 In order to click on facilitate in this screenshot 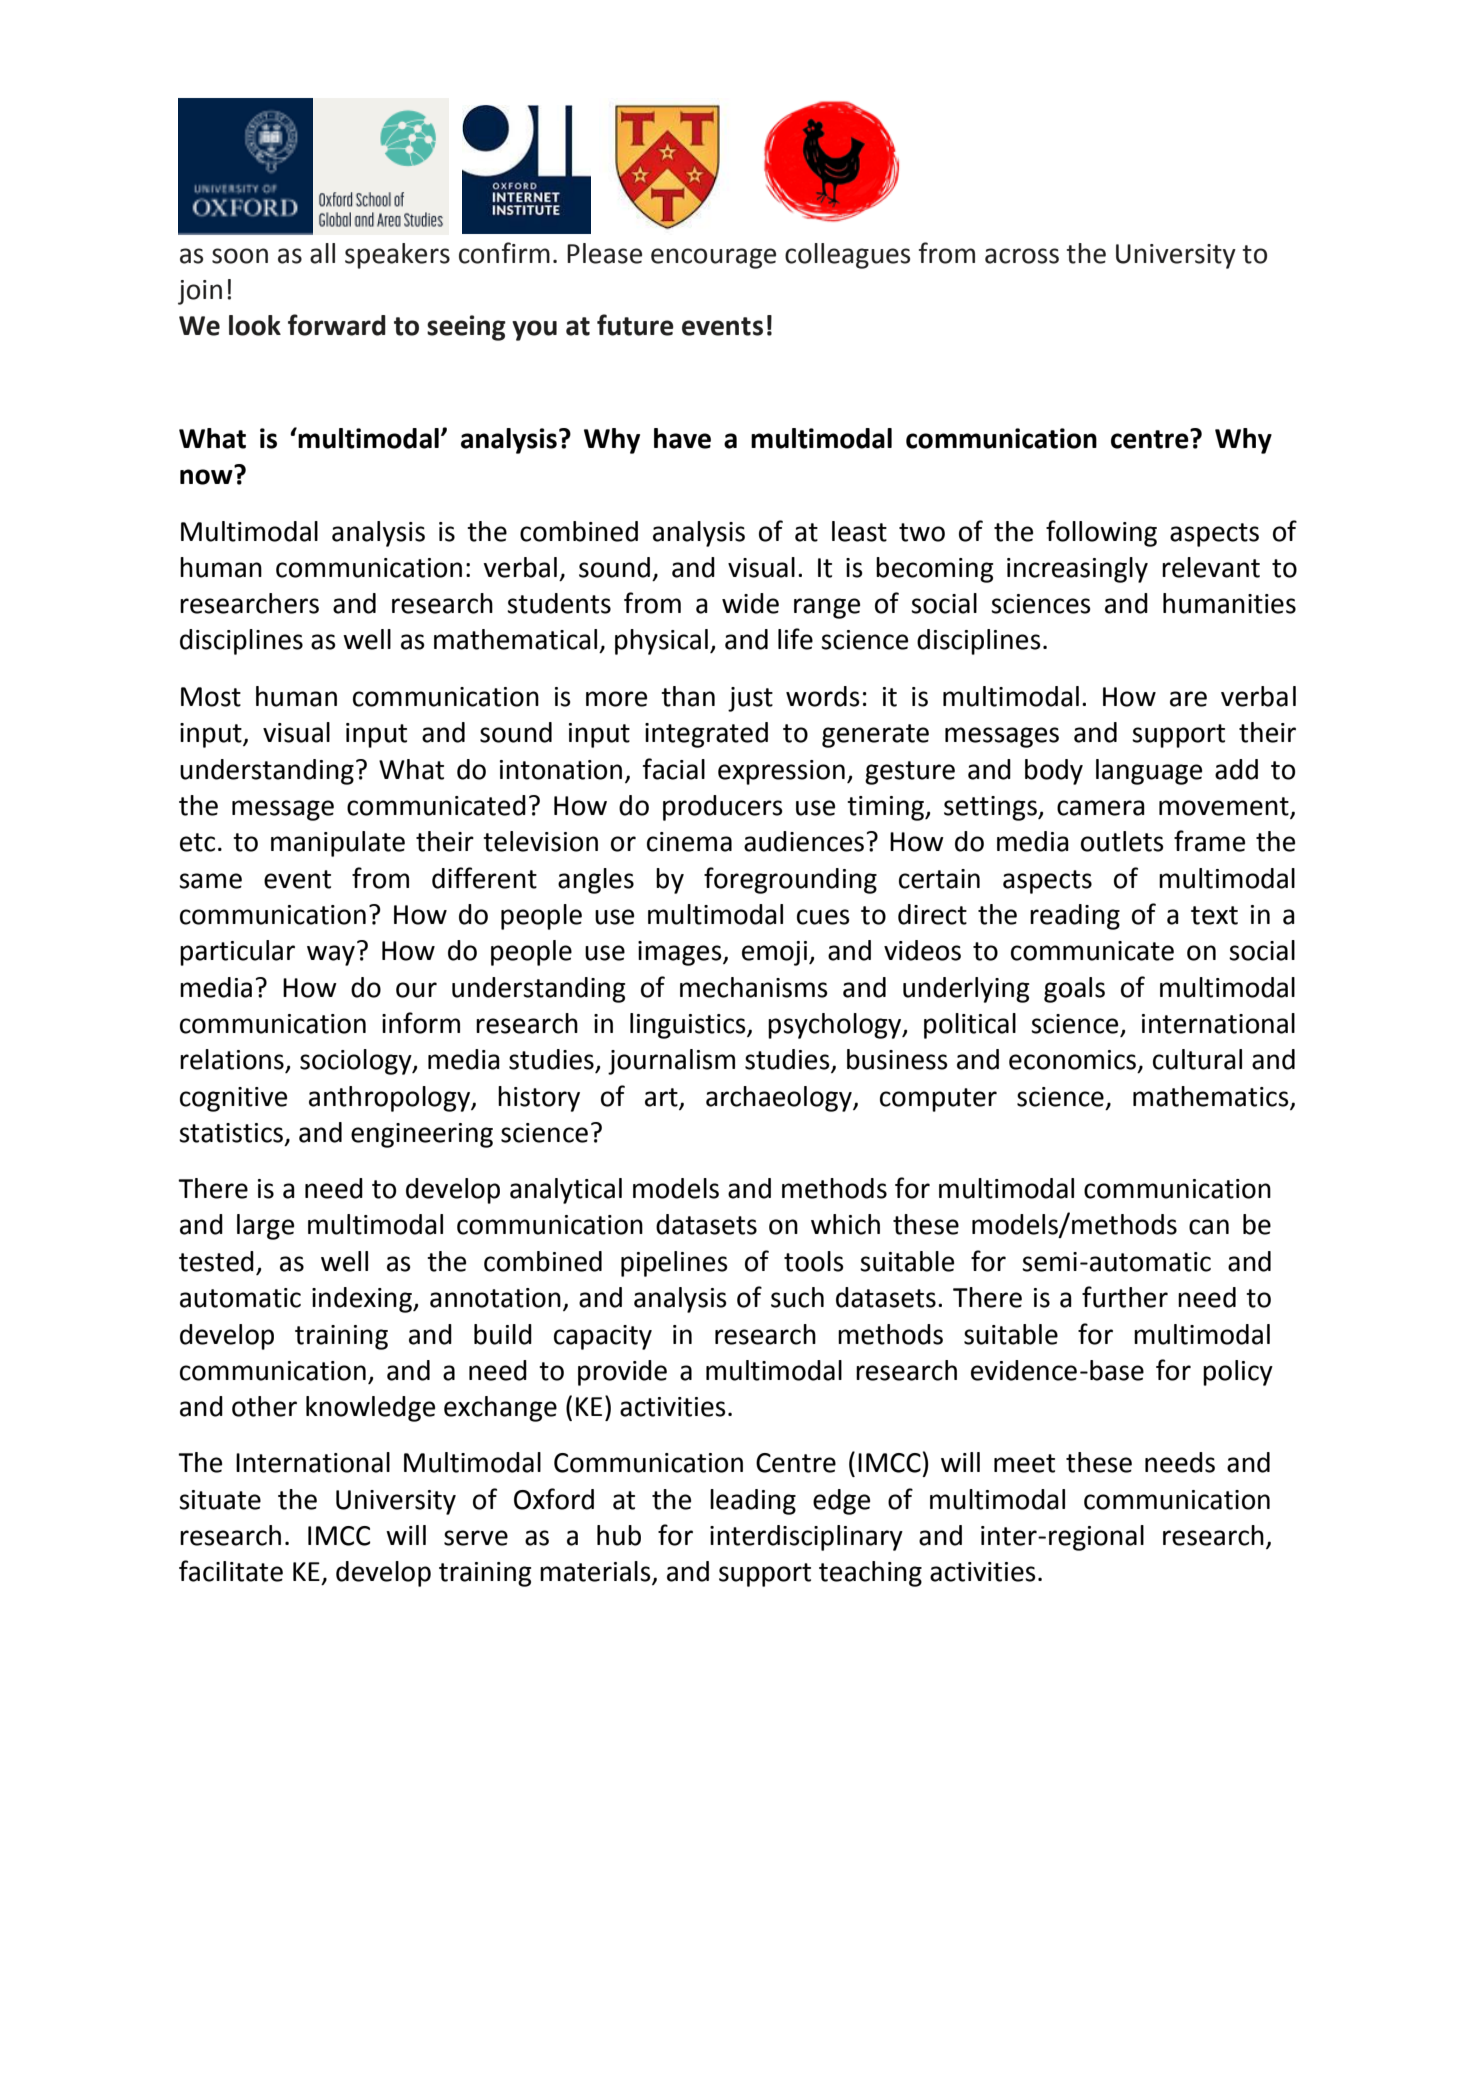, I will do `click(231, 1571)`.
